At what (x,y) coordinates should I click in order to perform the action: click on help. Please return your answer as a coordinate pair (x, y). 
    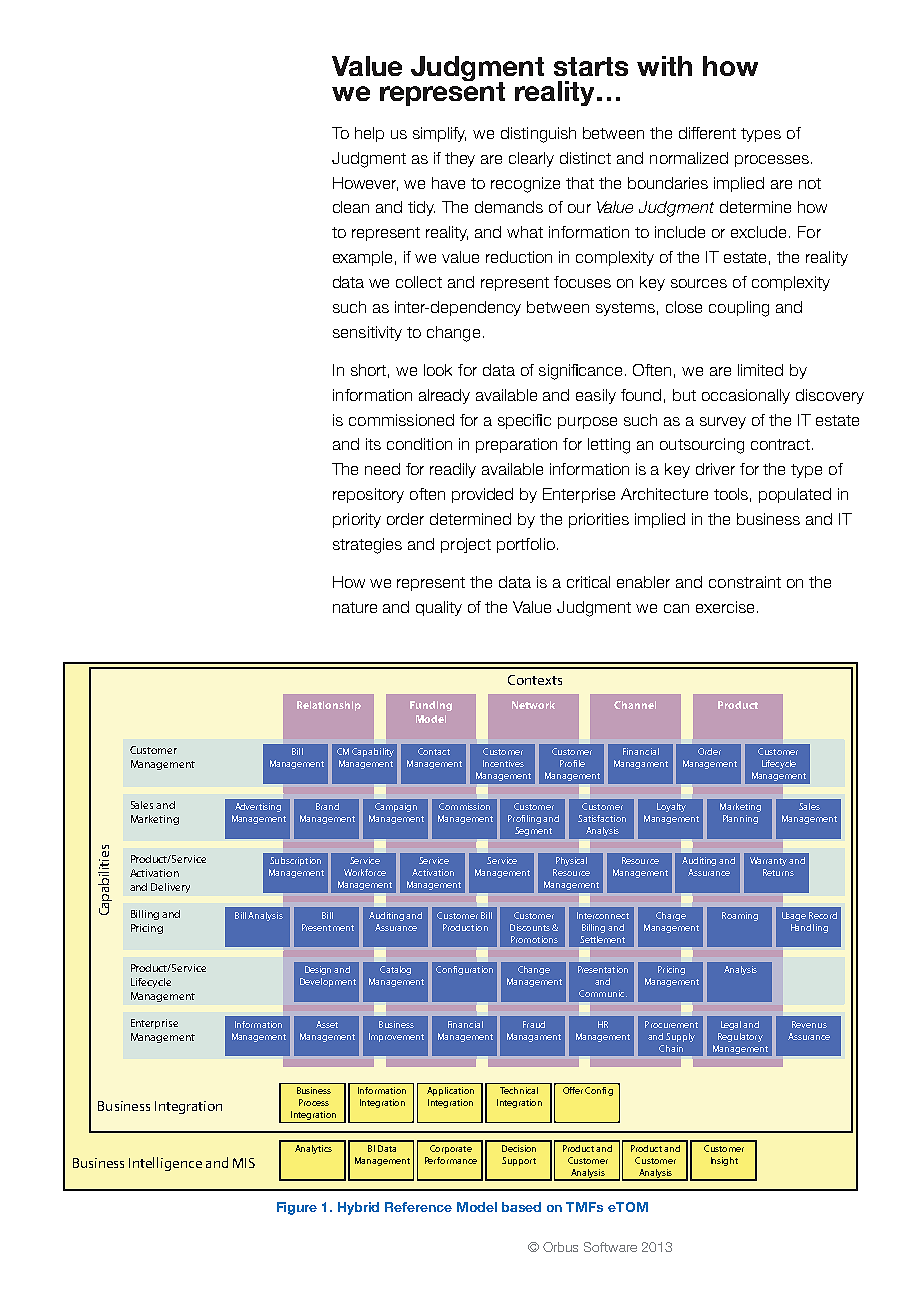
    Looking at the image, I should click on (369, 134).
